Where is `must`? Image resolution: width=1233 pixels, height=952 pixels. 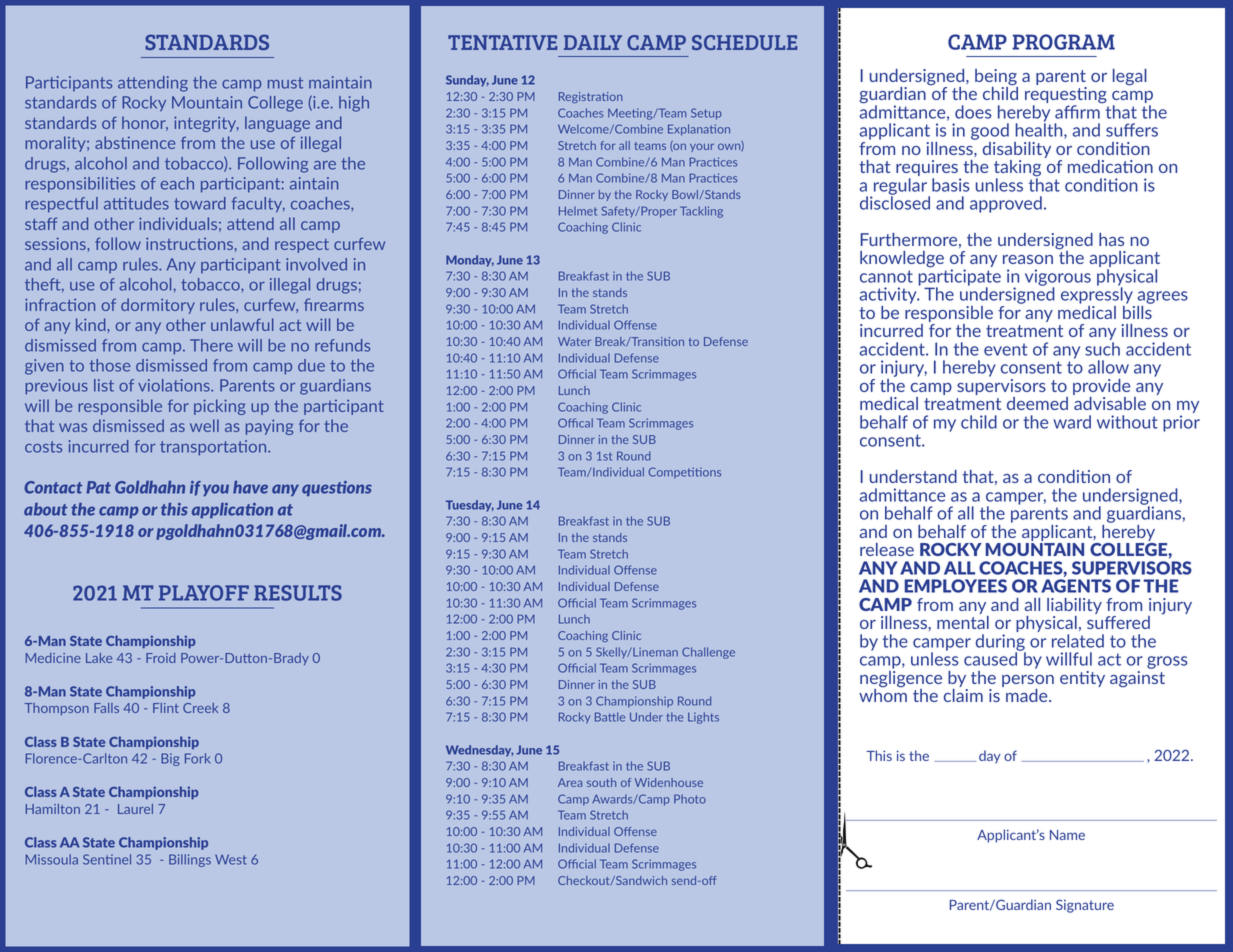 must is located at coordinates (285, 83).
